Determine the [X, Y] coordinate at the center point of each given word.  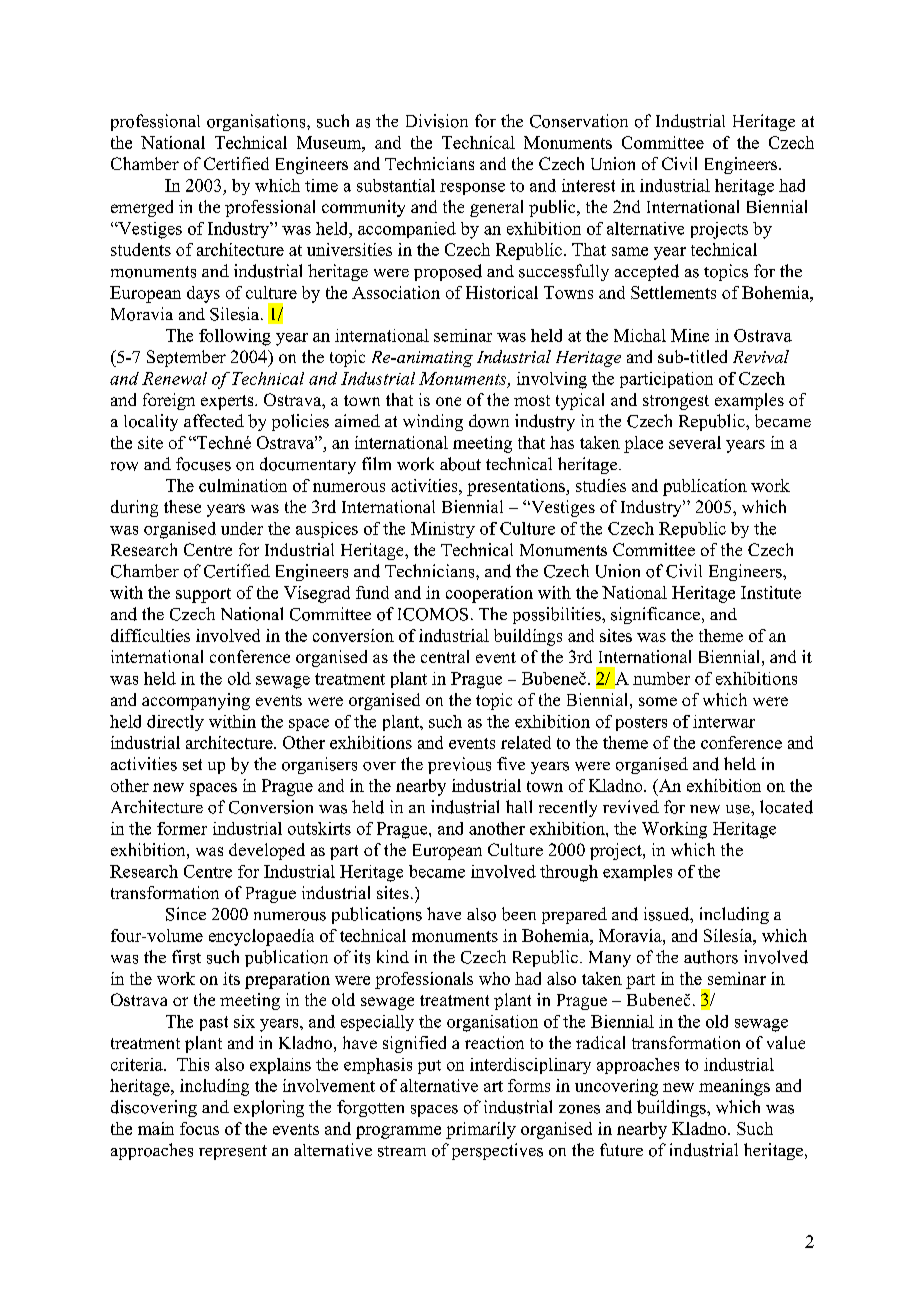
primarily [481, 1130]
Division [437, 121]
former [182, 828]
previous [459, 765]
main [156, 1128]
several [695, 442]
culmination [243, 485]
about [460, 464]
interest [588, 185]
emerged [142, 208]
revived [631, 807]
